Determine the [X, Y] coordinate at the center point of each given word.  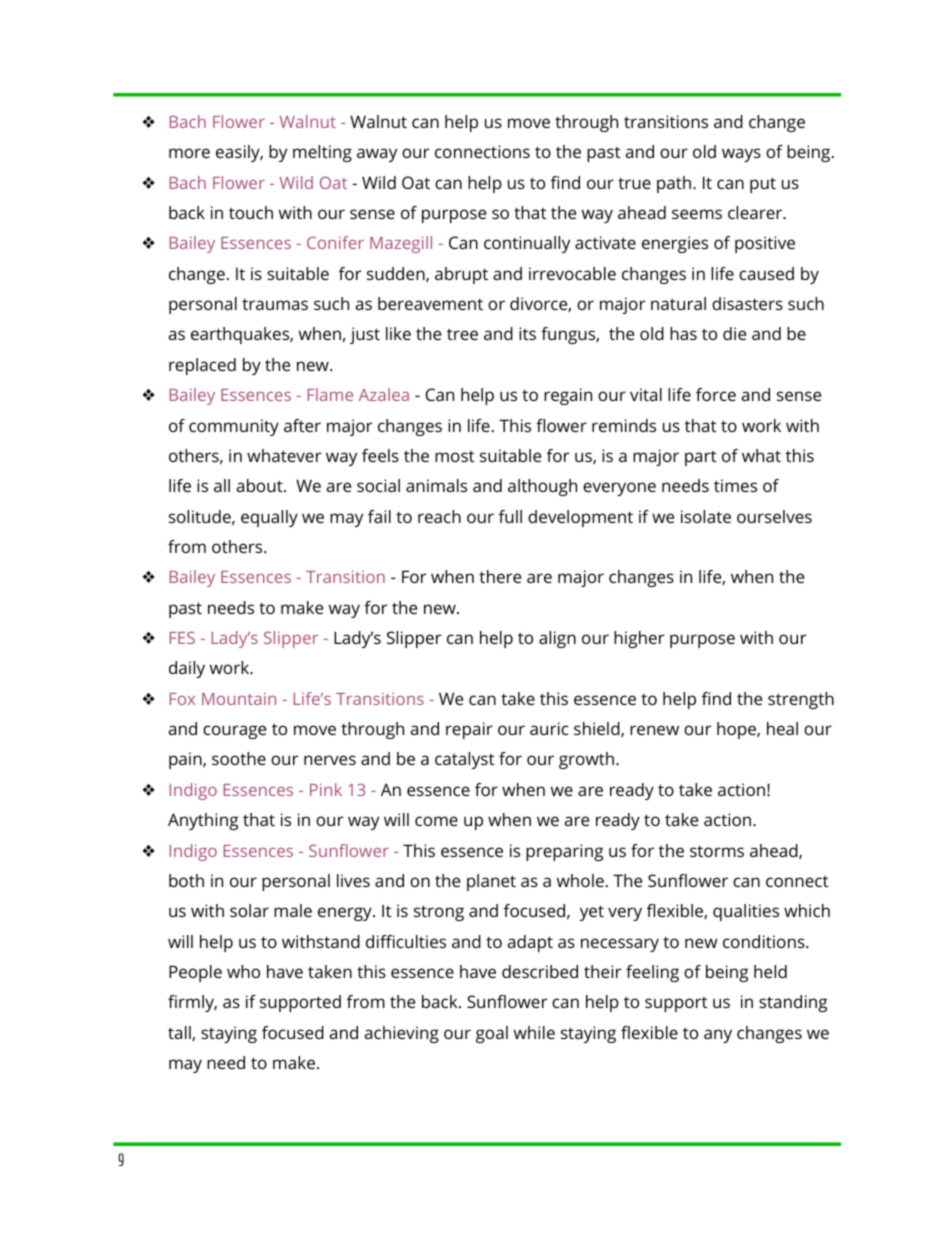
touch [251, 212]
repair [469, 730]
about [261, 485]
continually [527, 244]
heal [782, 728]
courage [234, 732]
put [763, 185]
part [700, 458]
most [454, 456]
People [195, 973]
